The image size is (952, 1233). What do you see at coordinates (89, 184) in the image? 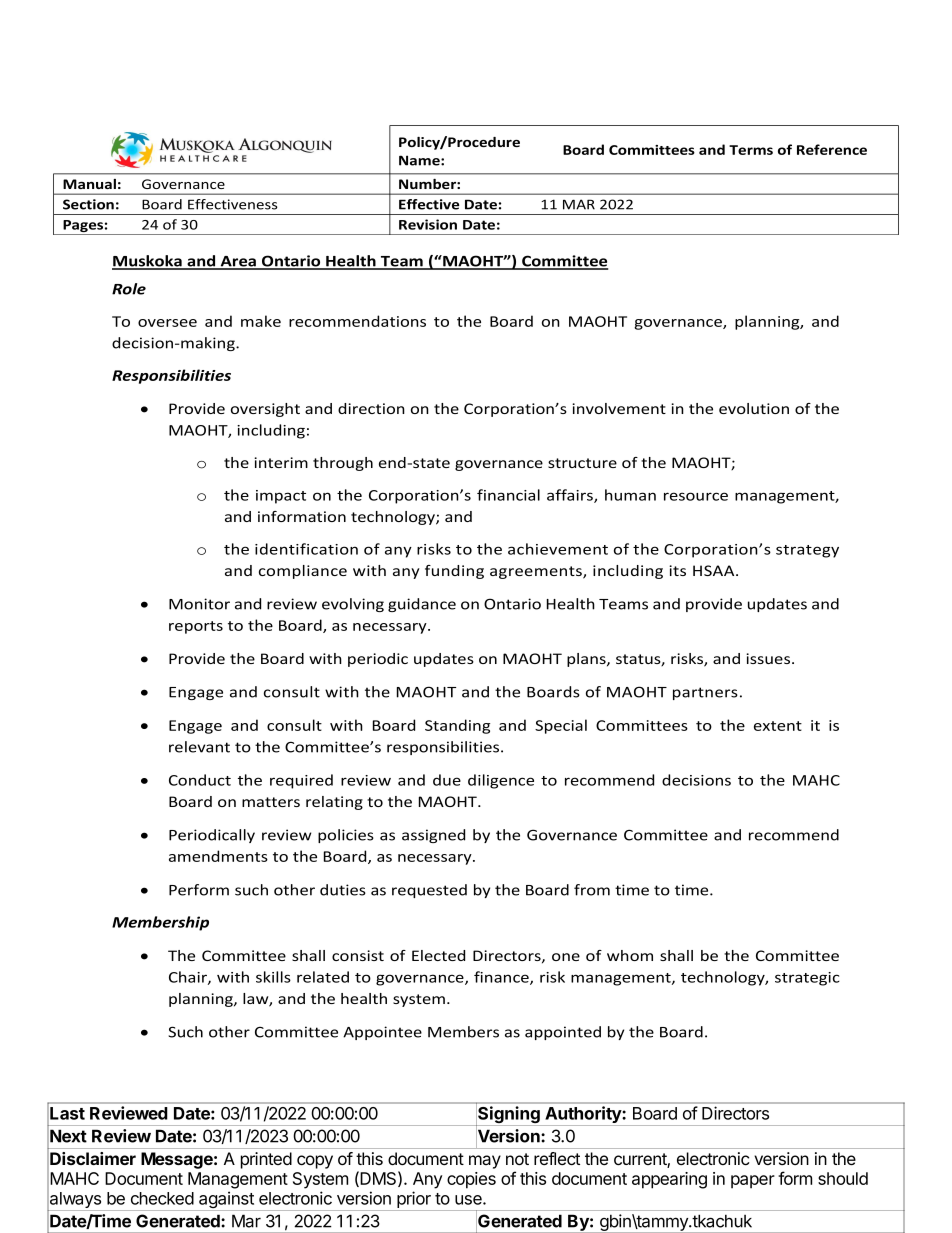
I see `Manual` at bounding box center [89, 184].
